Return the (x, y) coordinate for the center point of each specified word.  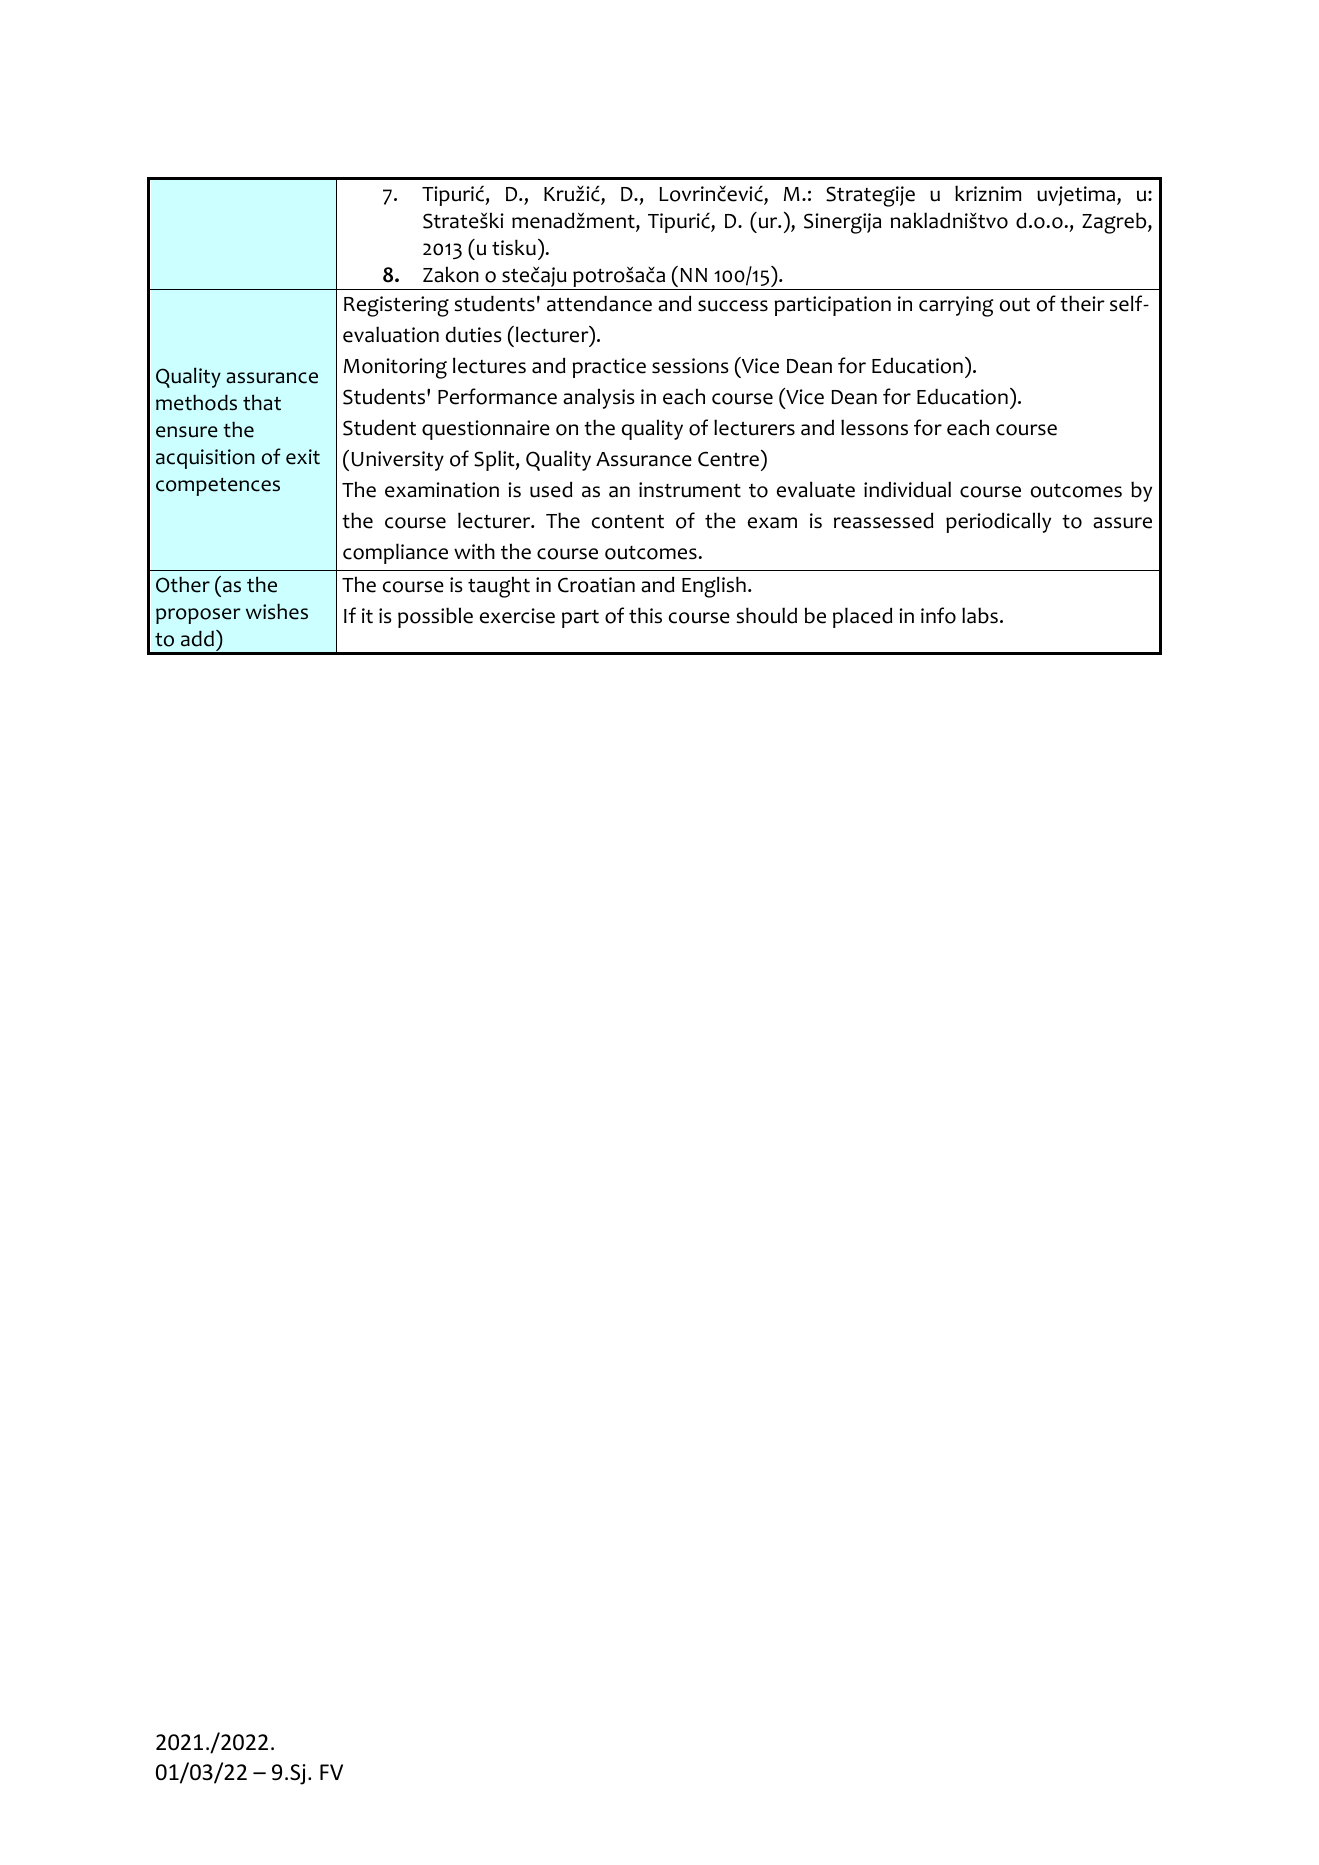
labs (980, 615)
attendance (599, 304)
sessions (690, 366)
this (645, 615)
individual (907, 489)
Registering (396, 306)
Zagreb (1115, 223)
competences (218, 487)
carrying (956, 306)
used (551, 489)
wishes (277, 611)
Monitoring (395, 368)
